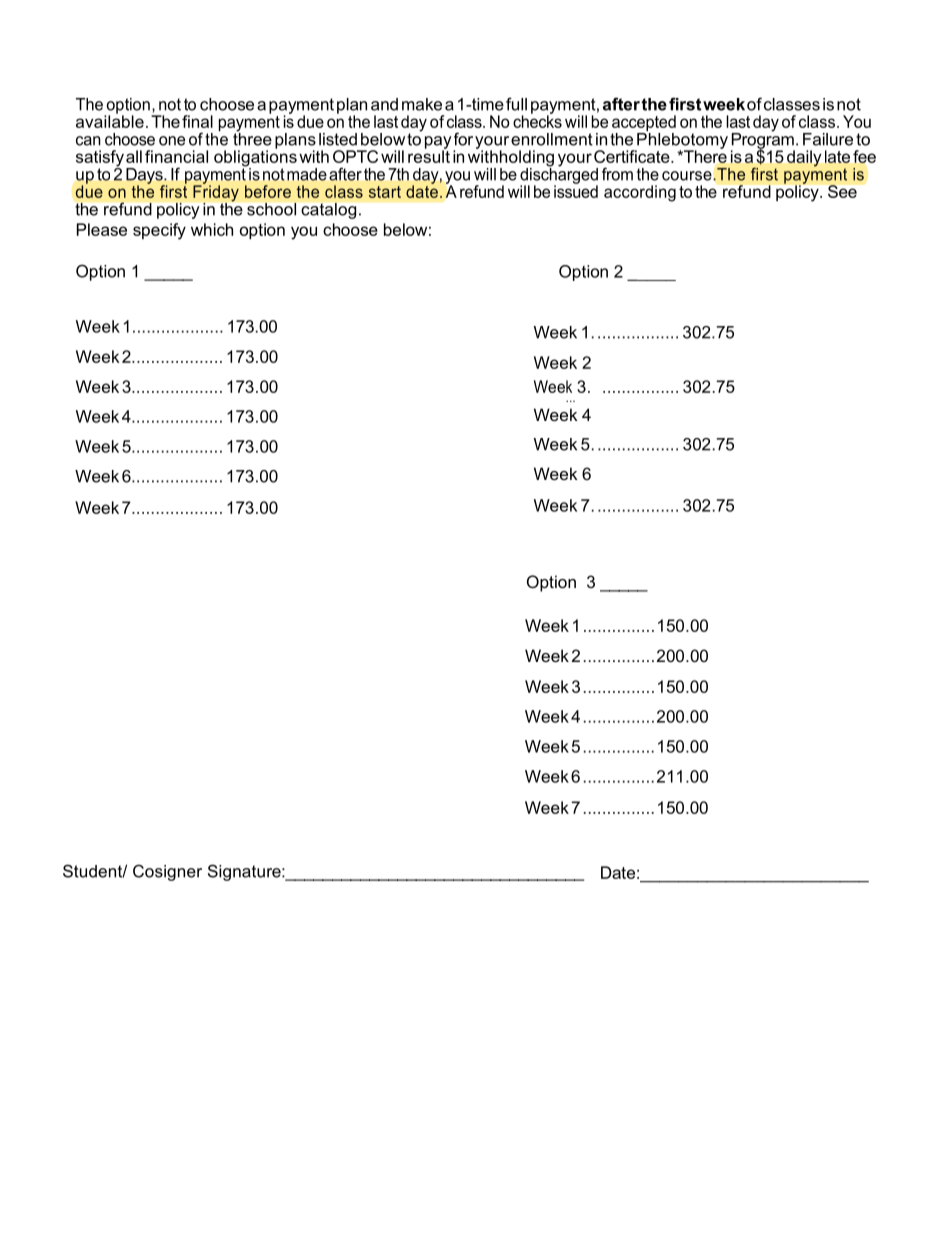  I want to click on before, so click(268, 191).
